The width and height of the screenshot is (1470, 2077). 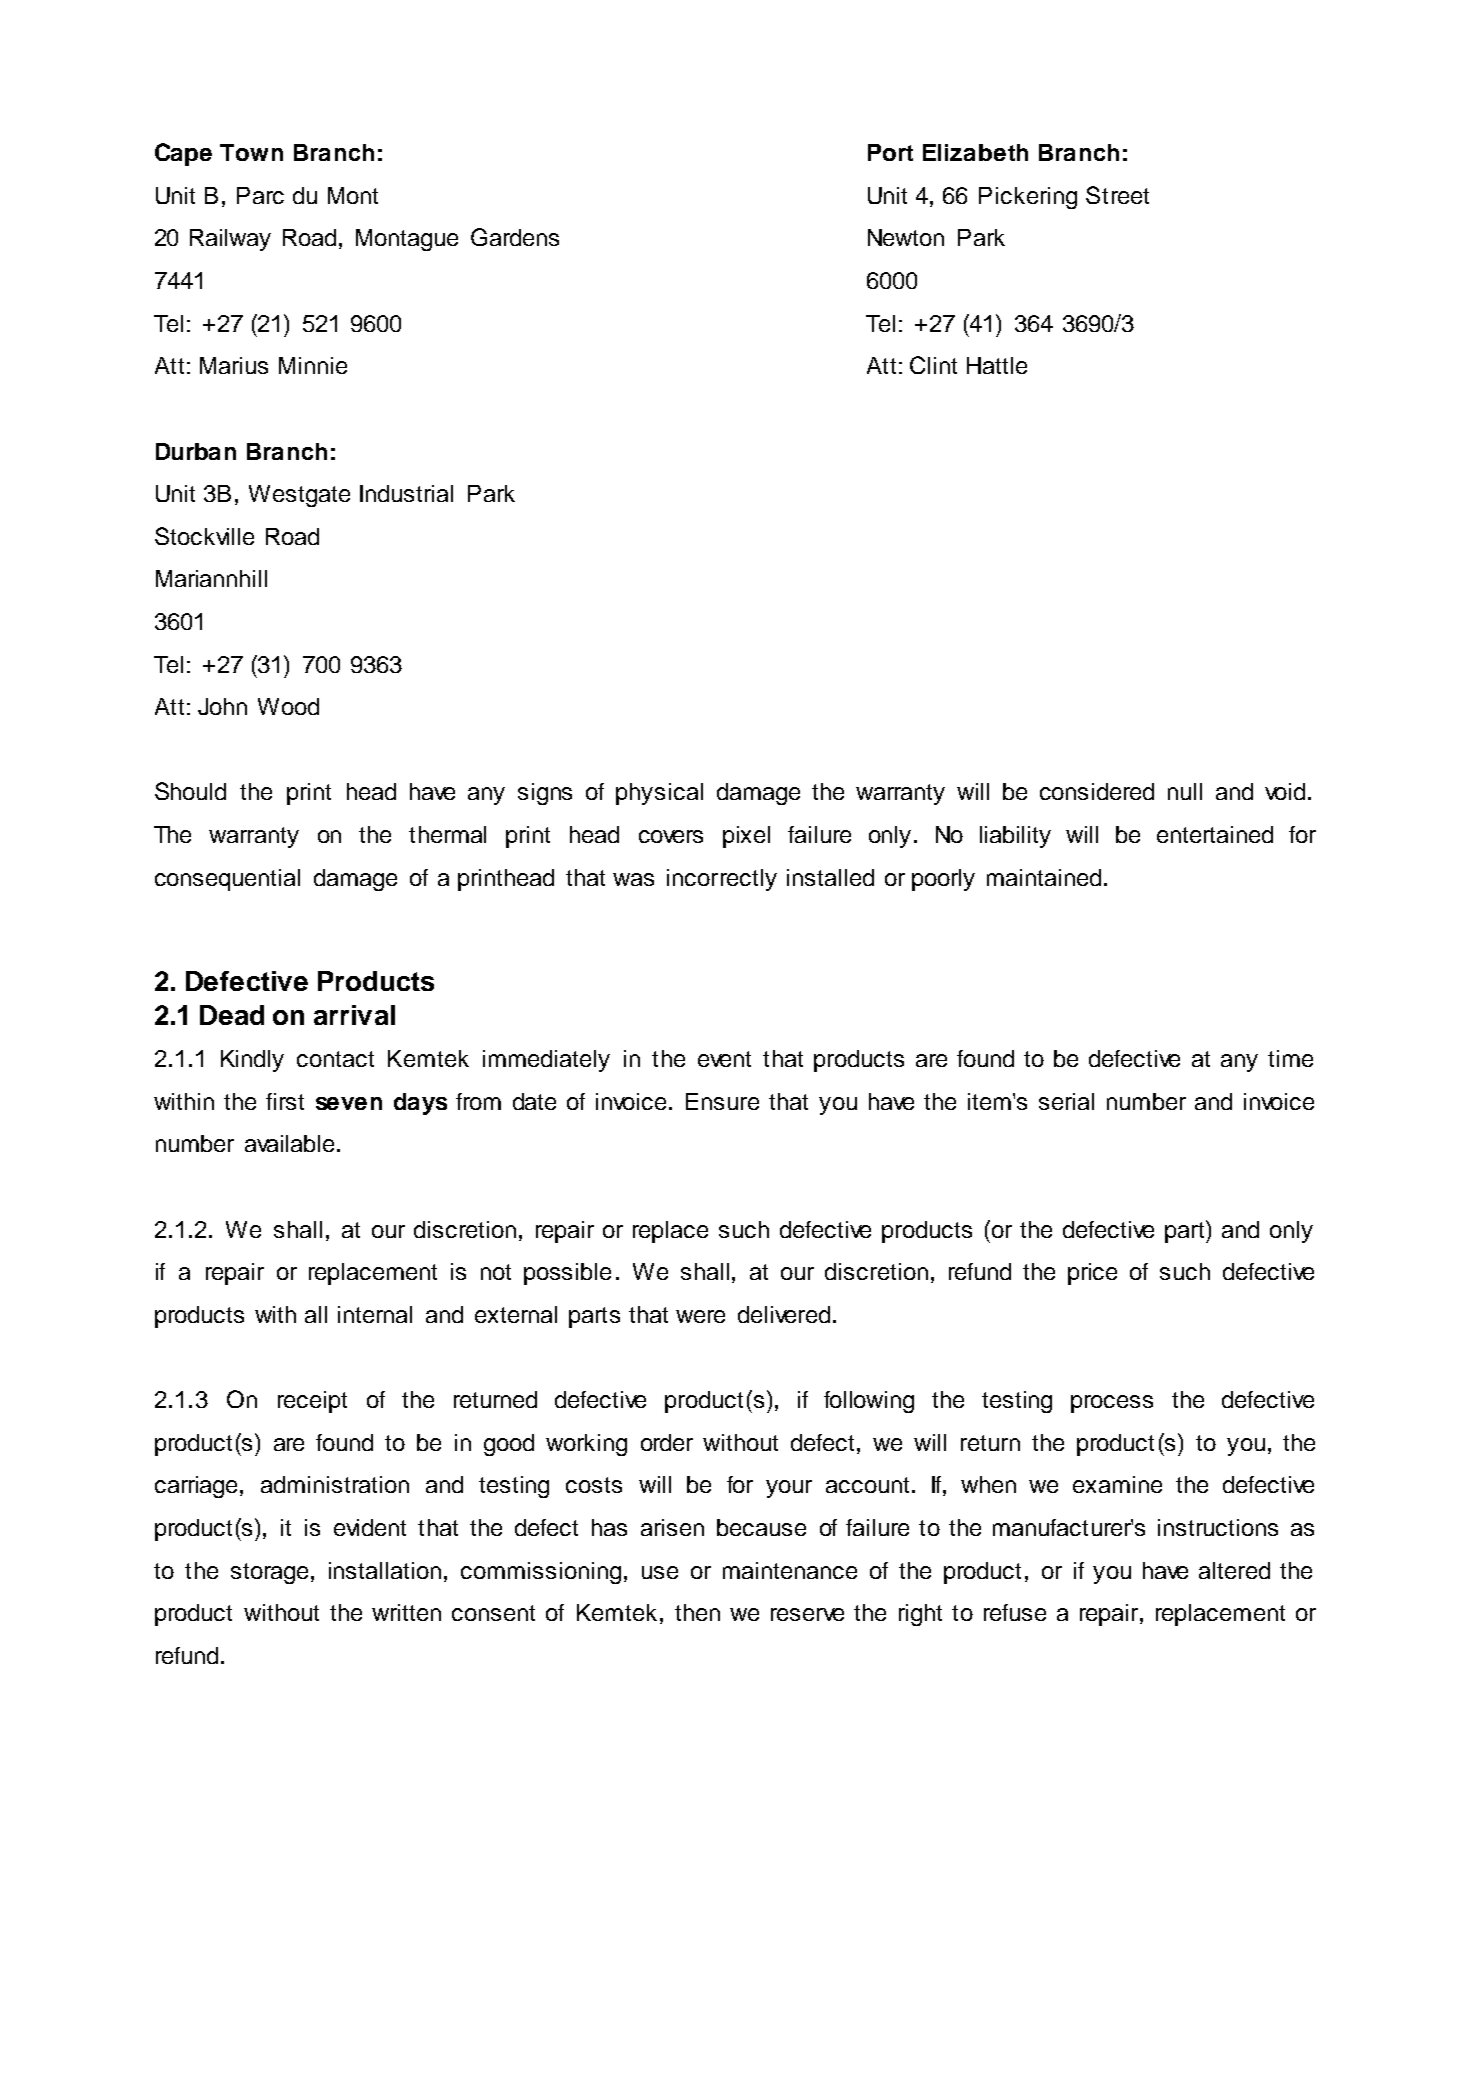 I want to click on price, so click(x=1092, y=1274).
